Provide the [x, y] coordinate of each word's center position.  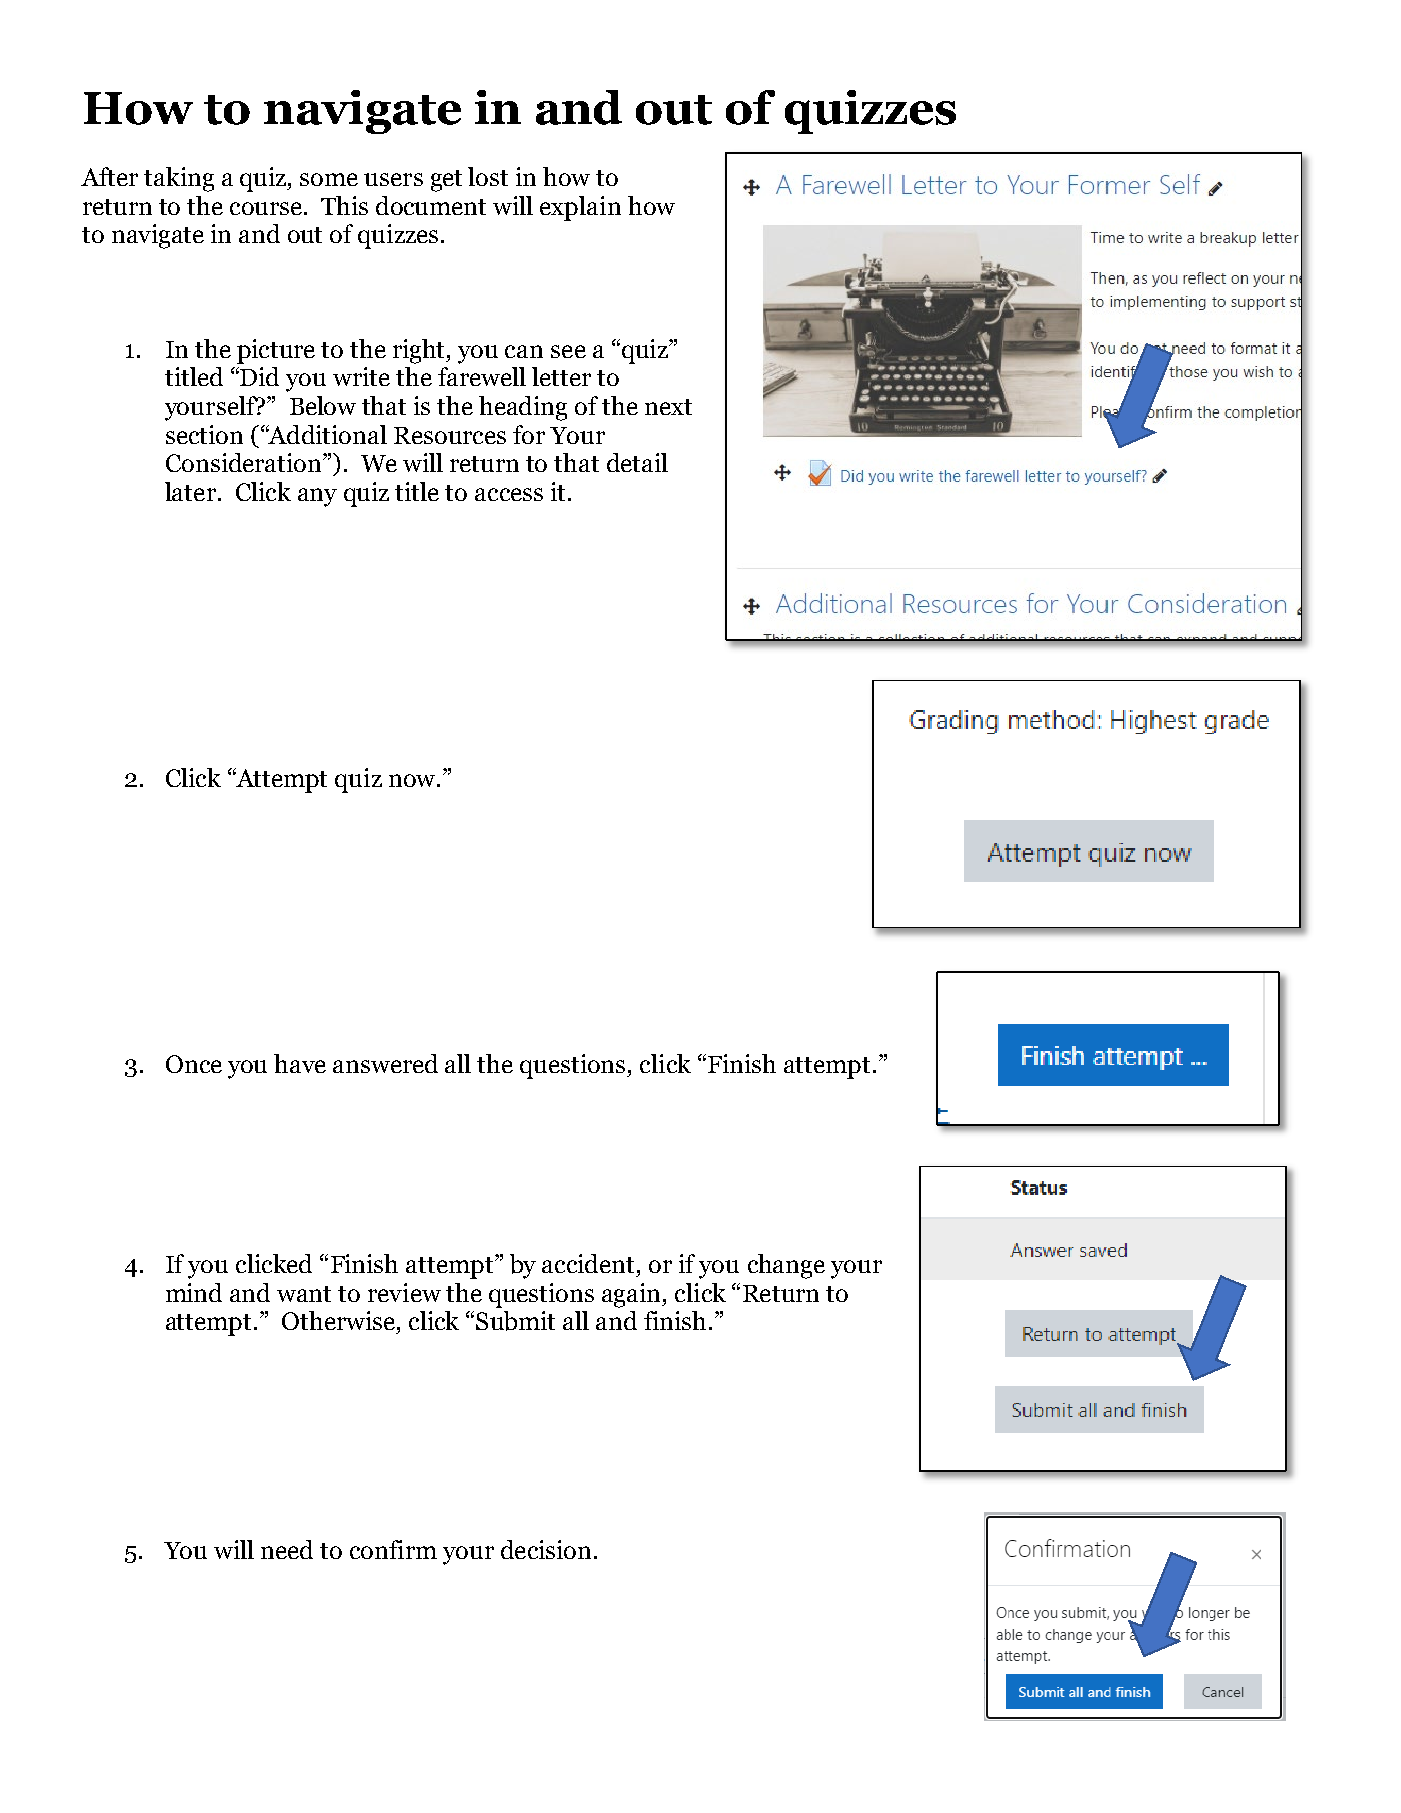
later [190, 491]
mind [194, 1292]
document [431, 205]
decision [546, 1549]
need [287, 1549]
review [404, 1292]
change [786, 1266]
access [509, 494]
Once [194, 1064]
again [633, 1295]
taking [179, 179]
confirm [393, 1549]
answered [385, 1063]
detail [637, 462]
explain [580, 208]
